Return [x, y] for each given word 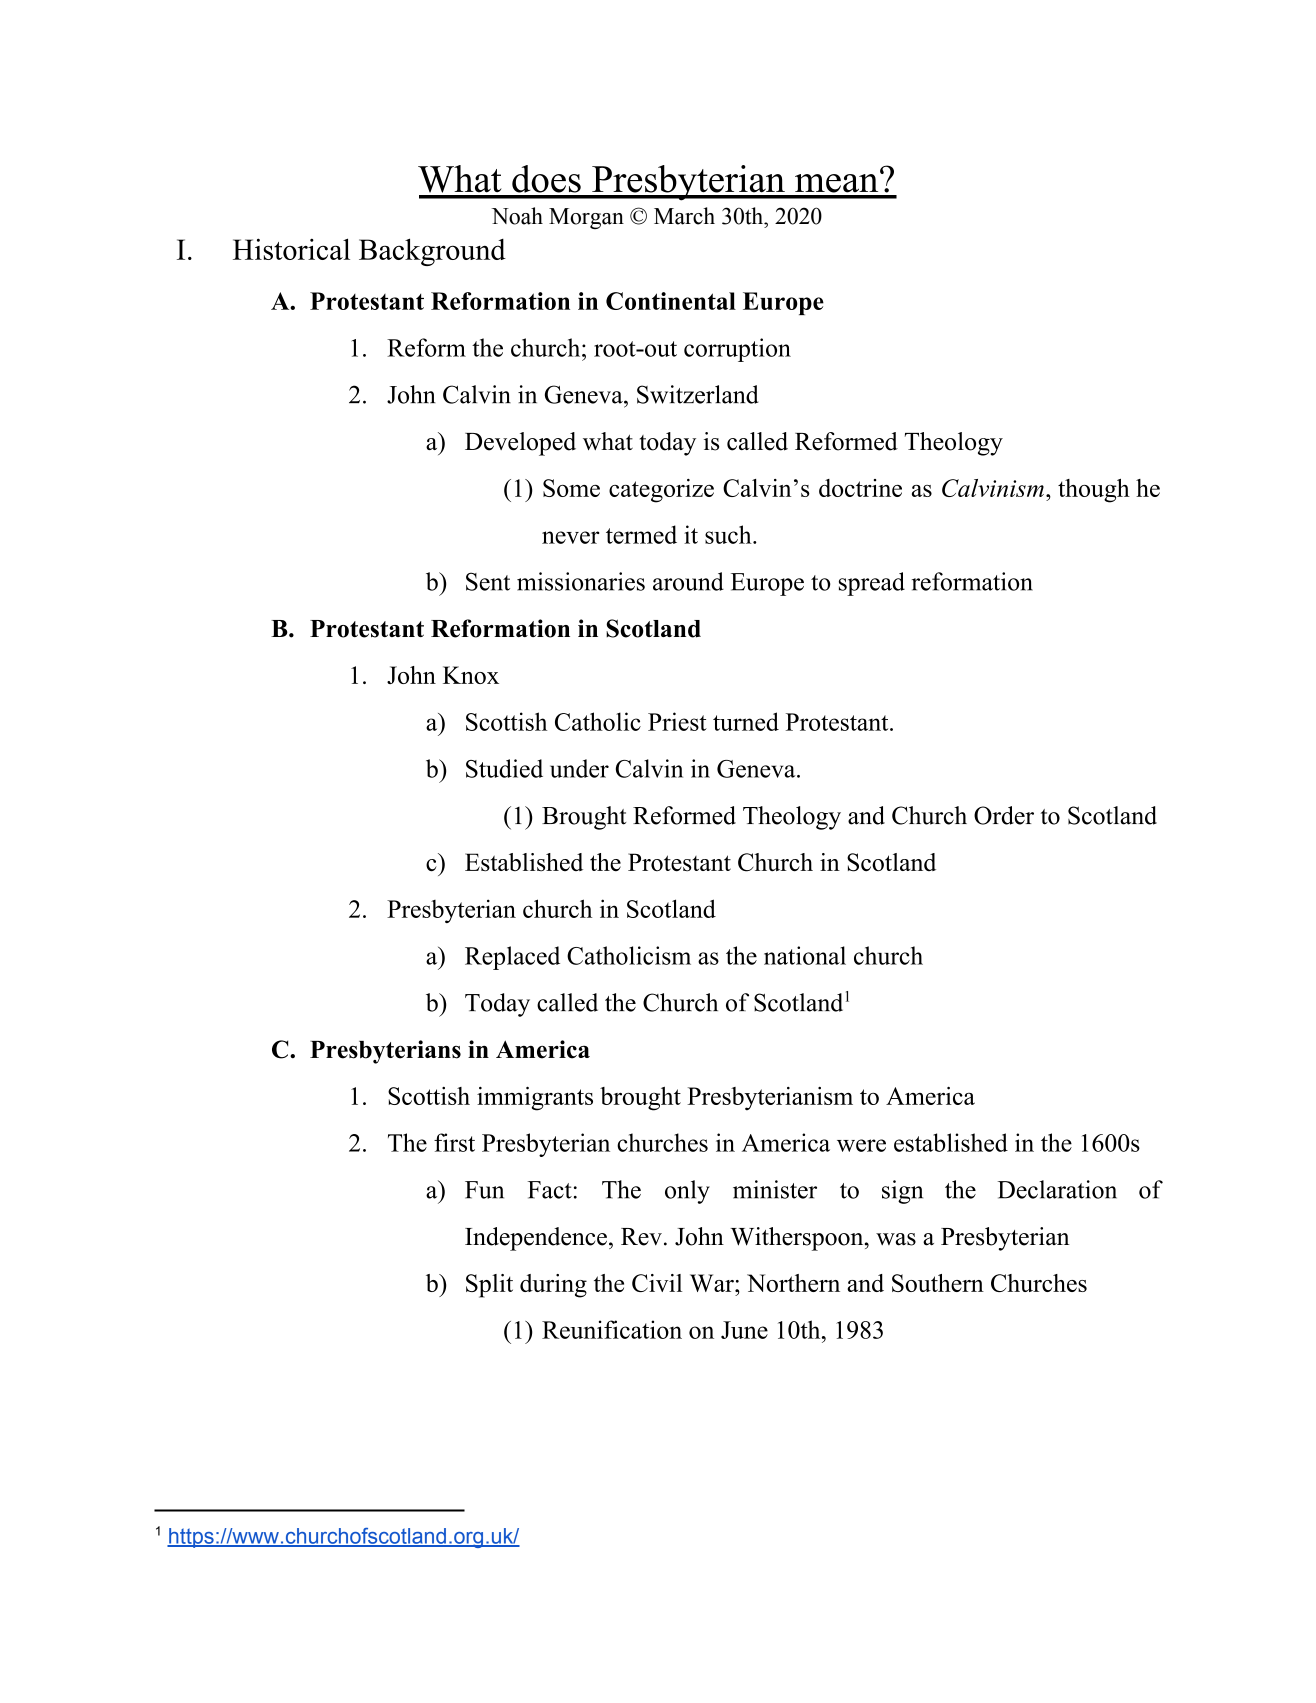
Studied [504, 768]
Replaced [512, 958]
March [684, 216]
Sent [488, 581]
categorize [661, 491]
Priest [677, 721]
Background [432, 252]
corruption [737, 350]
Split [489, 1286]
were [861, 1145]
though [1094, 491]
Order [1004, 815]
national [805, 955]
